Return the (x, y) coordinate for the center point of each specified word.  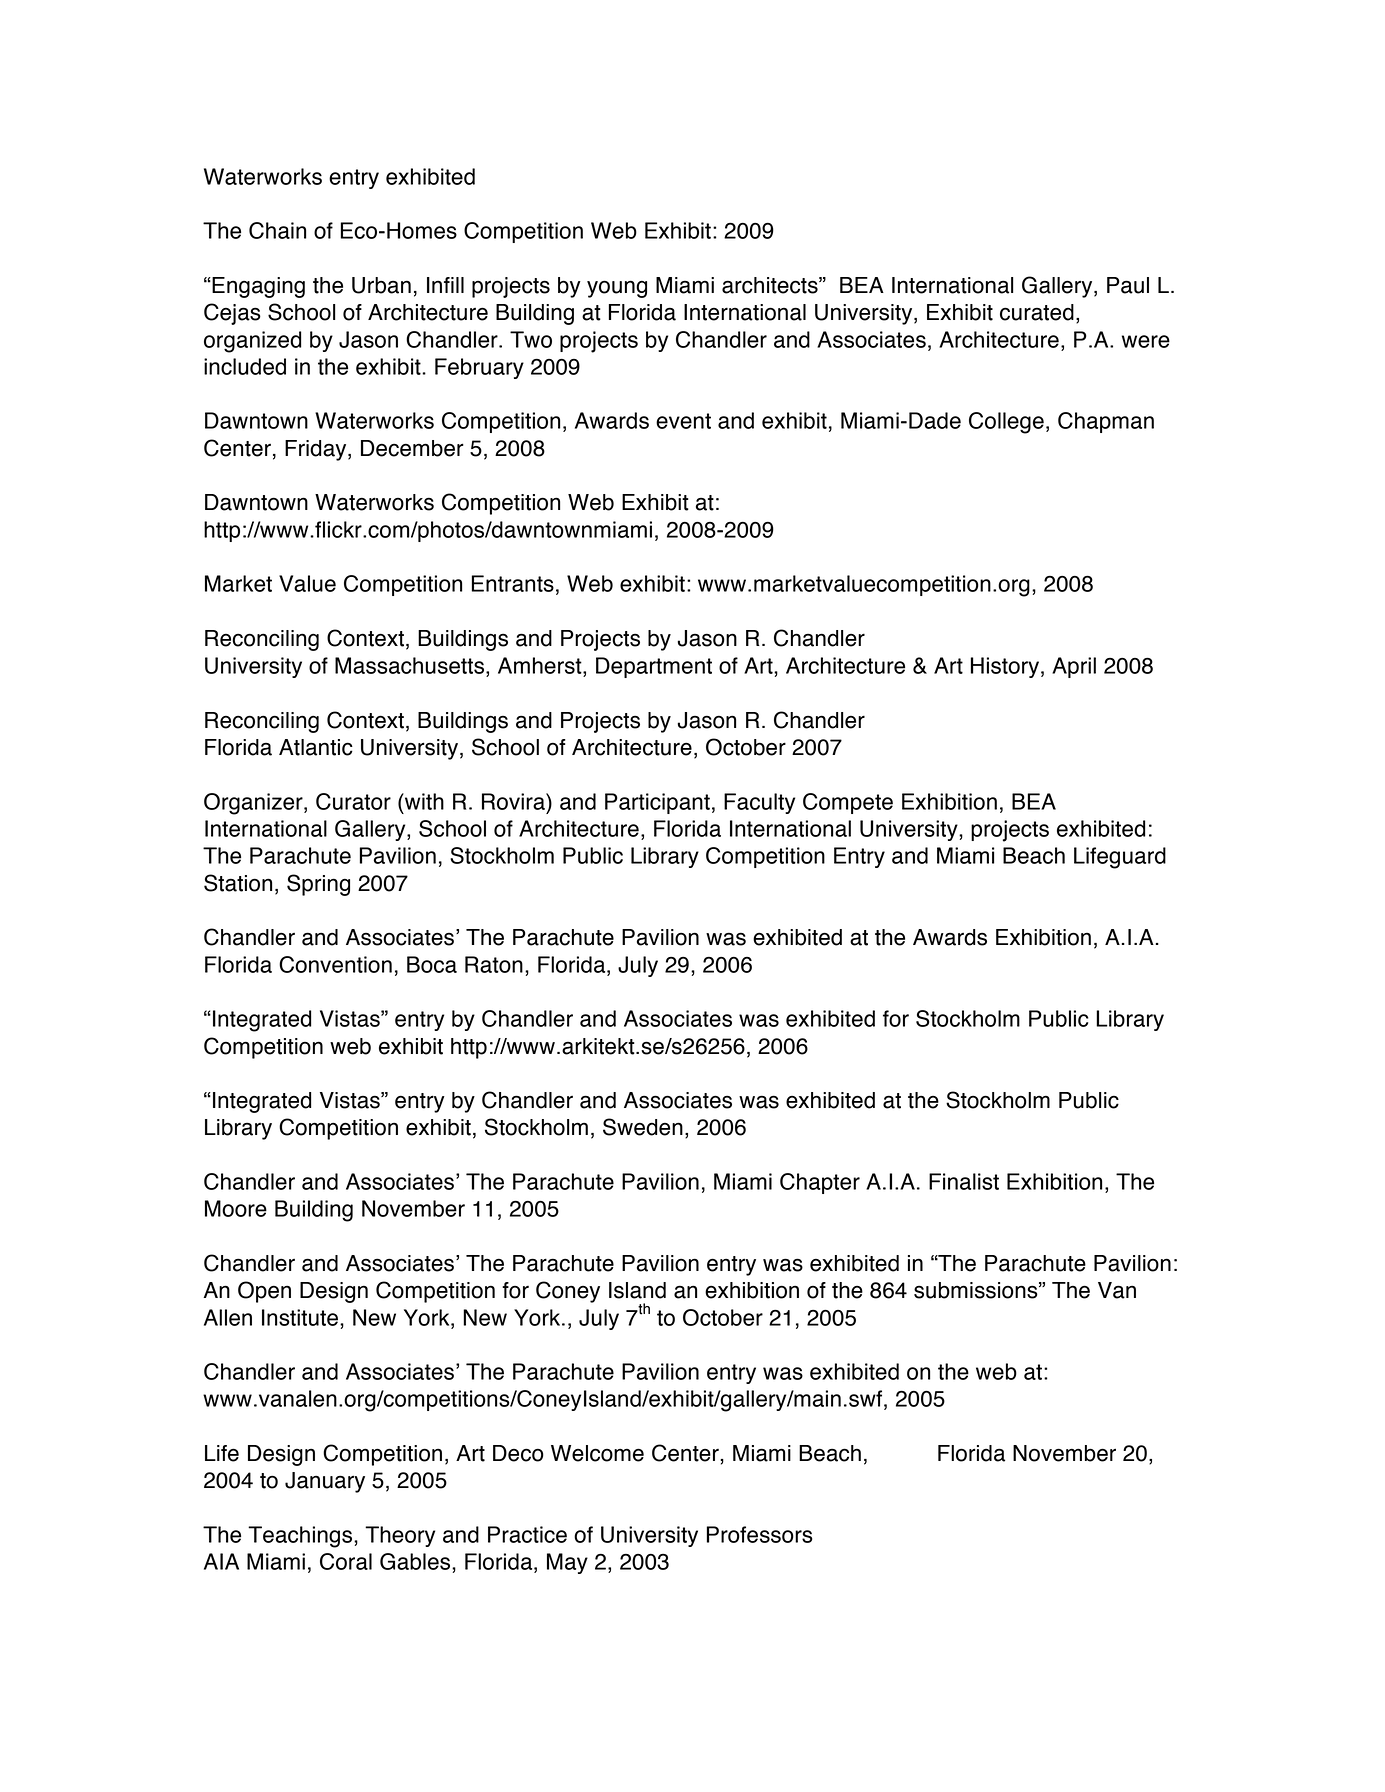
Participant (657, 803)
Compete (848, 803)
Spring (318, 885)
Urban (381, 285)
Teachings (301, 1537)
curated (1037, 312)
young (617, 289)
